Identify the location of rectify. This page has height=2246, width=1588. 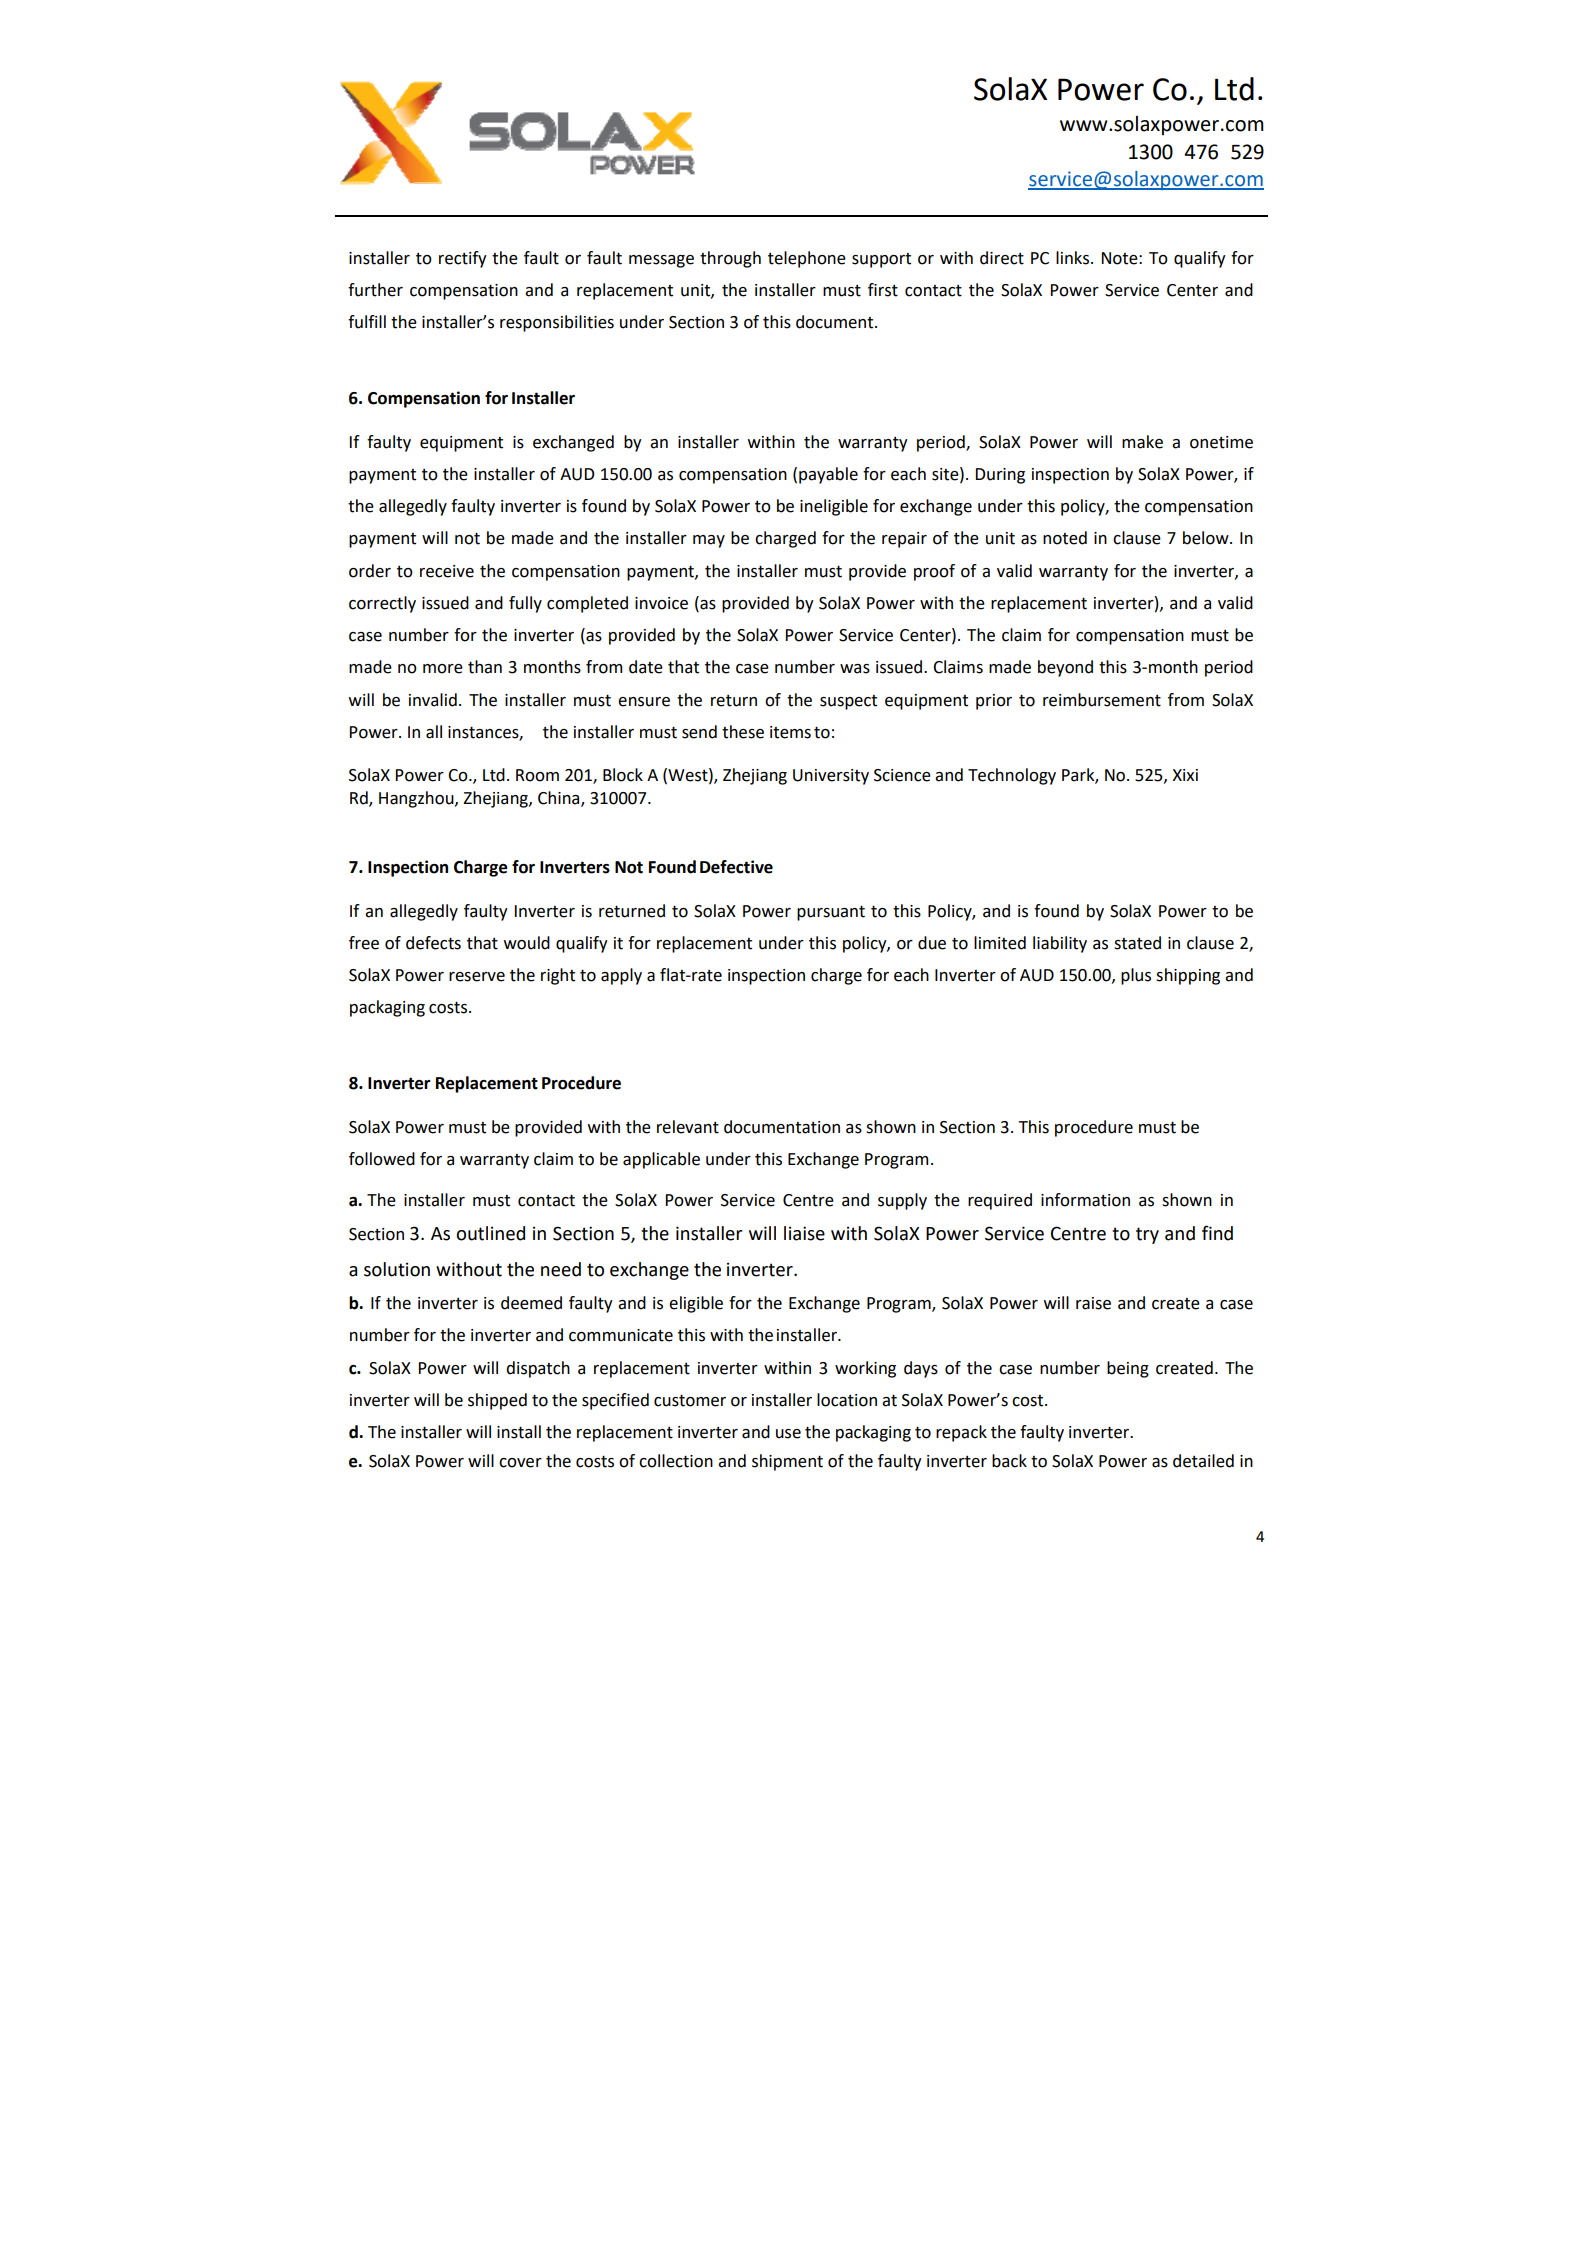
(463, 259).
